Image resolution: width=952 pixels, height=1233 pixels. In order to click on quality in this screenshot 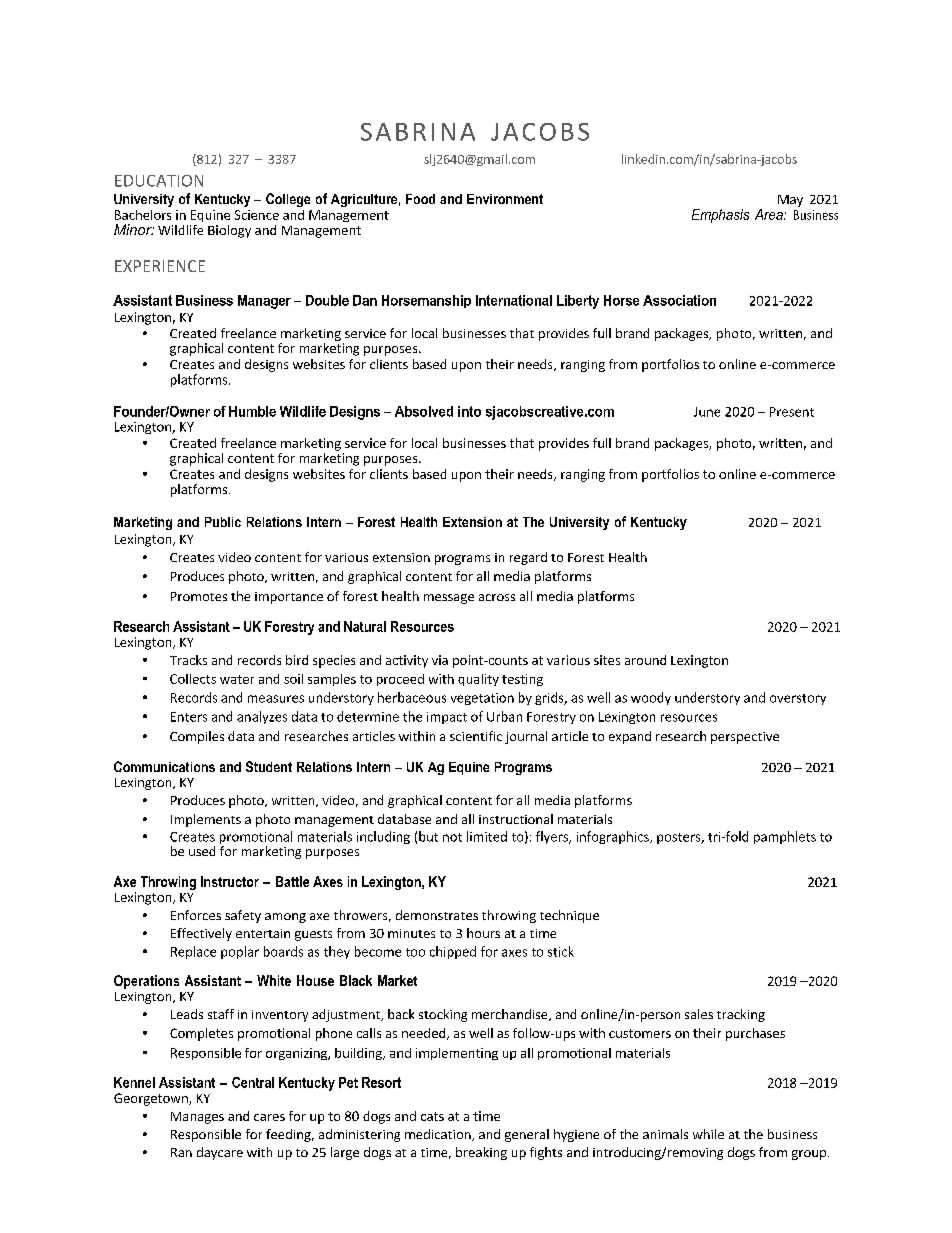, I will do `click(478, 680)`.
